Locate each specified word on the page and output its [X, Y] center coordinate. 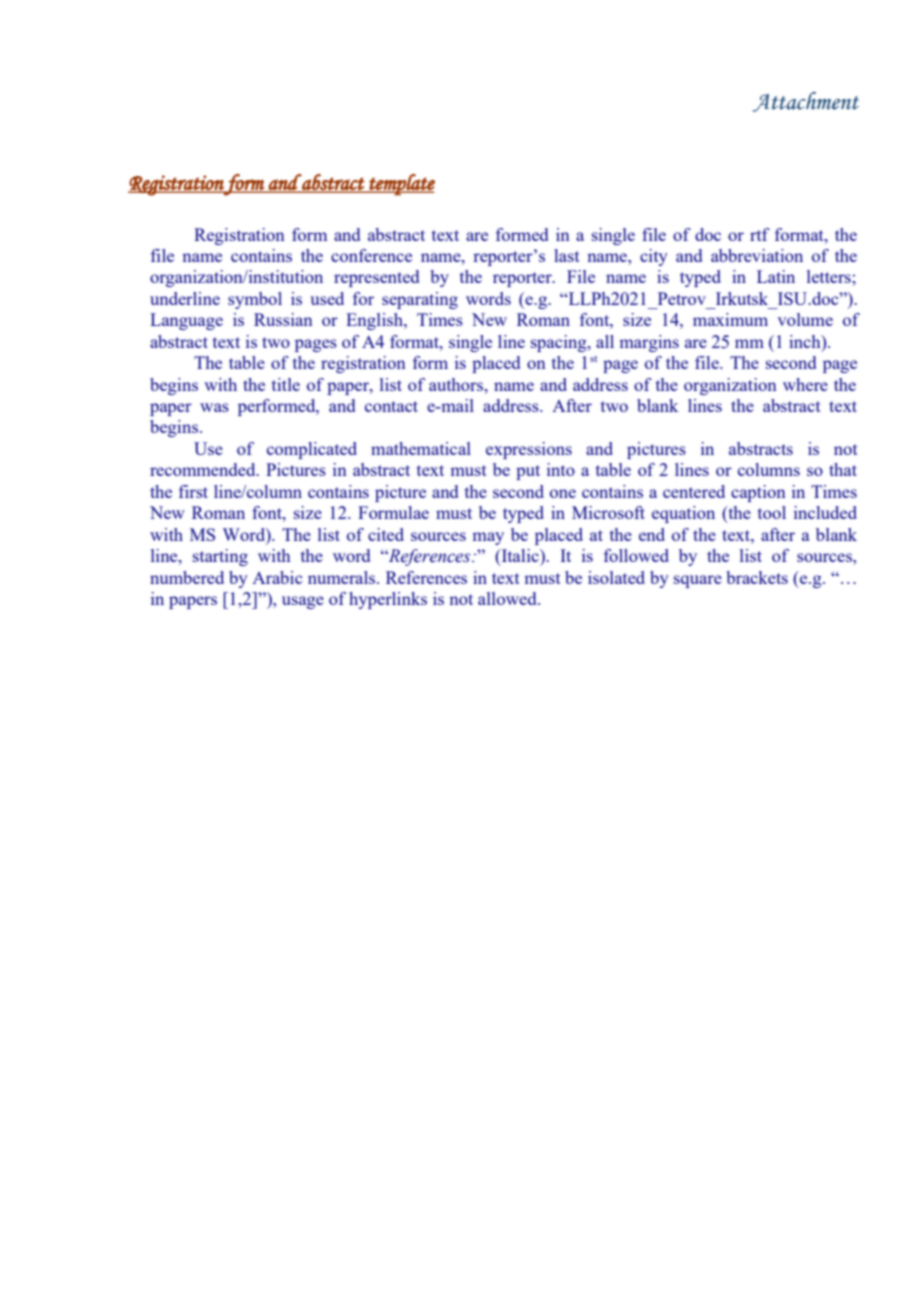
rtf [760, 234]
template [401, 185]
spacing [560, 343]
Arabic [277, 577]
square [698, 581]
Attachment [806, 102]
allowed [508, 598]
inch [806, 341]
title [286, 384]
